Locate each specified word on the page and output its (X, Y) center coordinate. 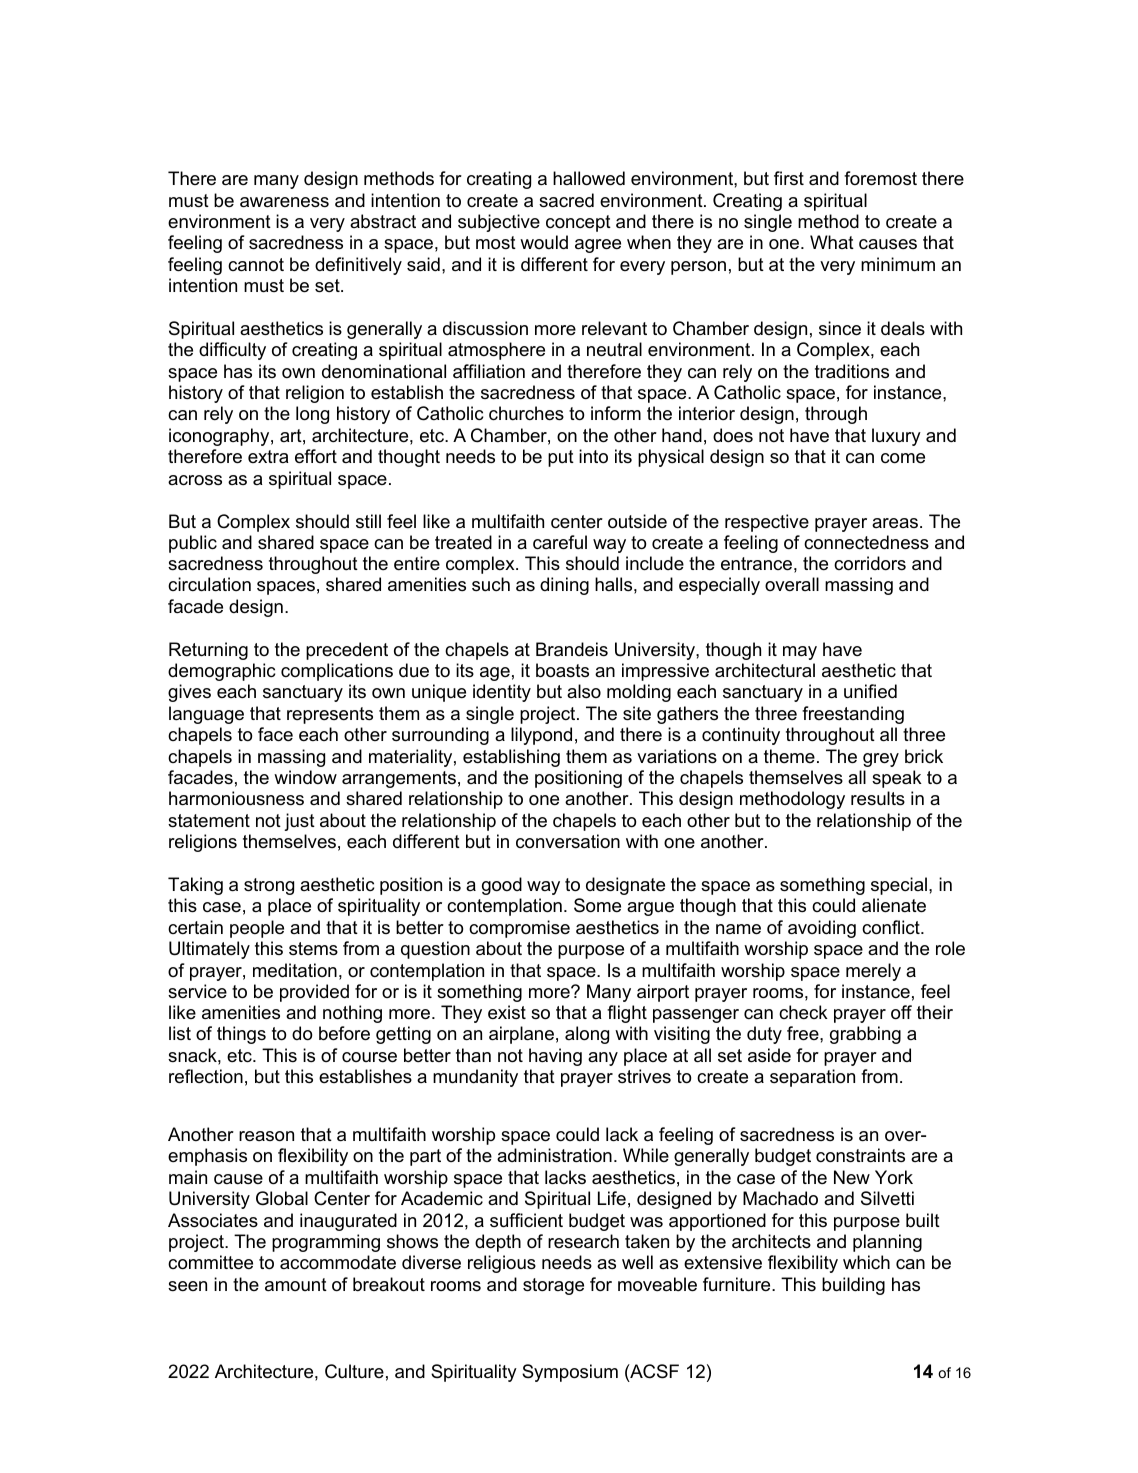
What (832, 242)
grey (881, 760)
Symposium (570, 1373)
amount (296, 1285)
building (853, 1286)
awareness (284, 202)
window (305, 777)
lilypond (541, 736)
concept (578, 223)
